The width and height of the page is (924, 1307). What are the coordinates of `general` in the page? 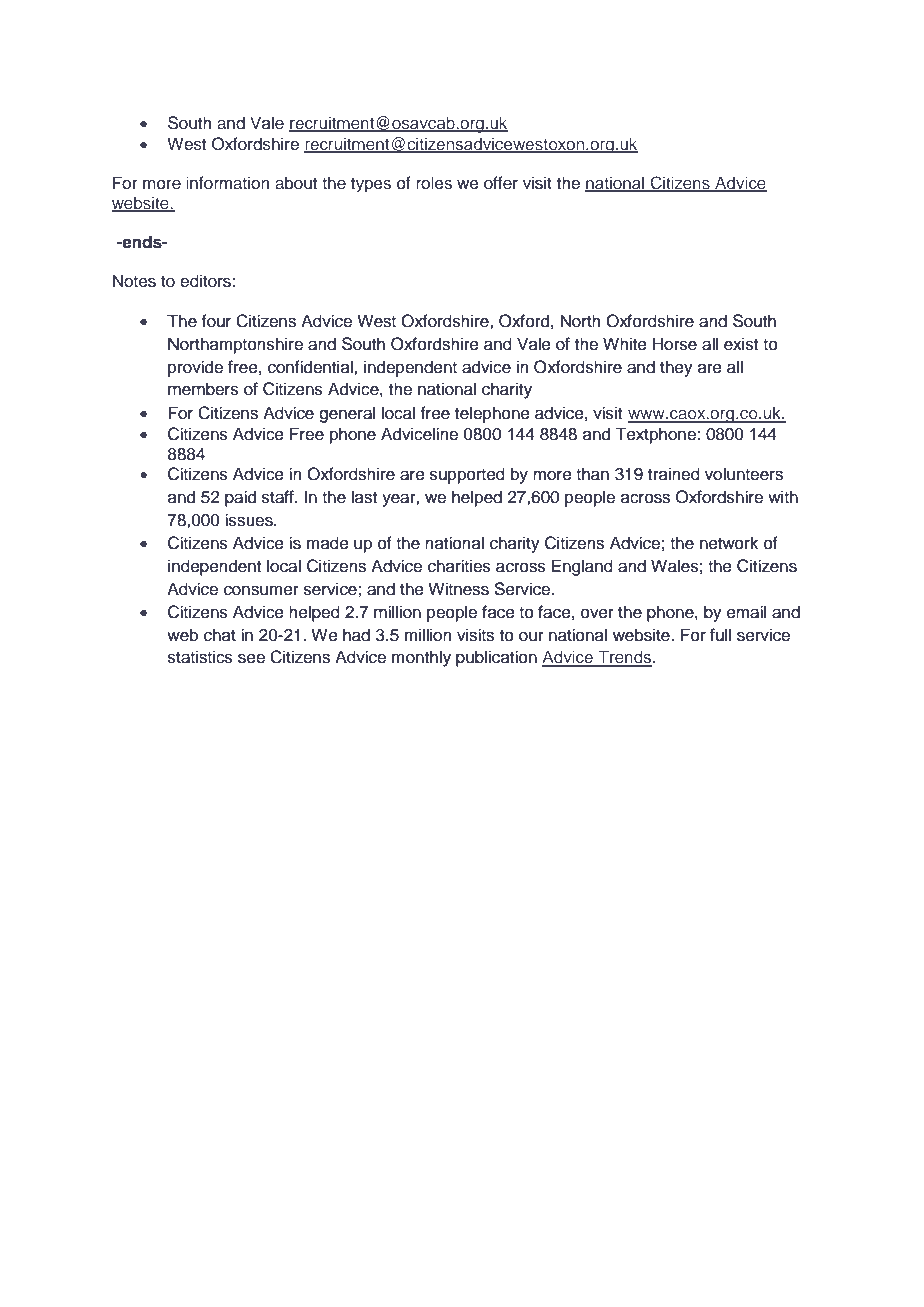 It's located at (347, 414).
